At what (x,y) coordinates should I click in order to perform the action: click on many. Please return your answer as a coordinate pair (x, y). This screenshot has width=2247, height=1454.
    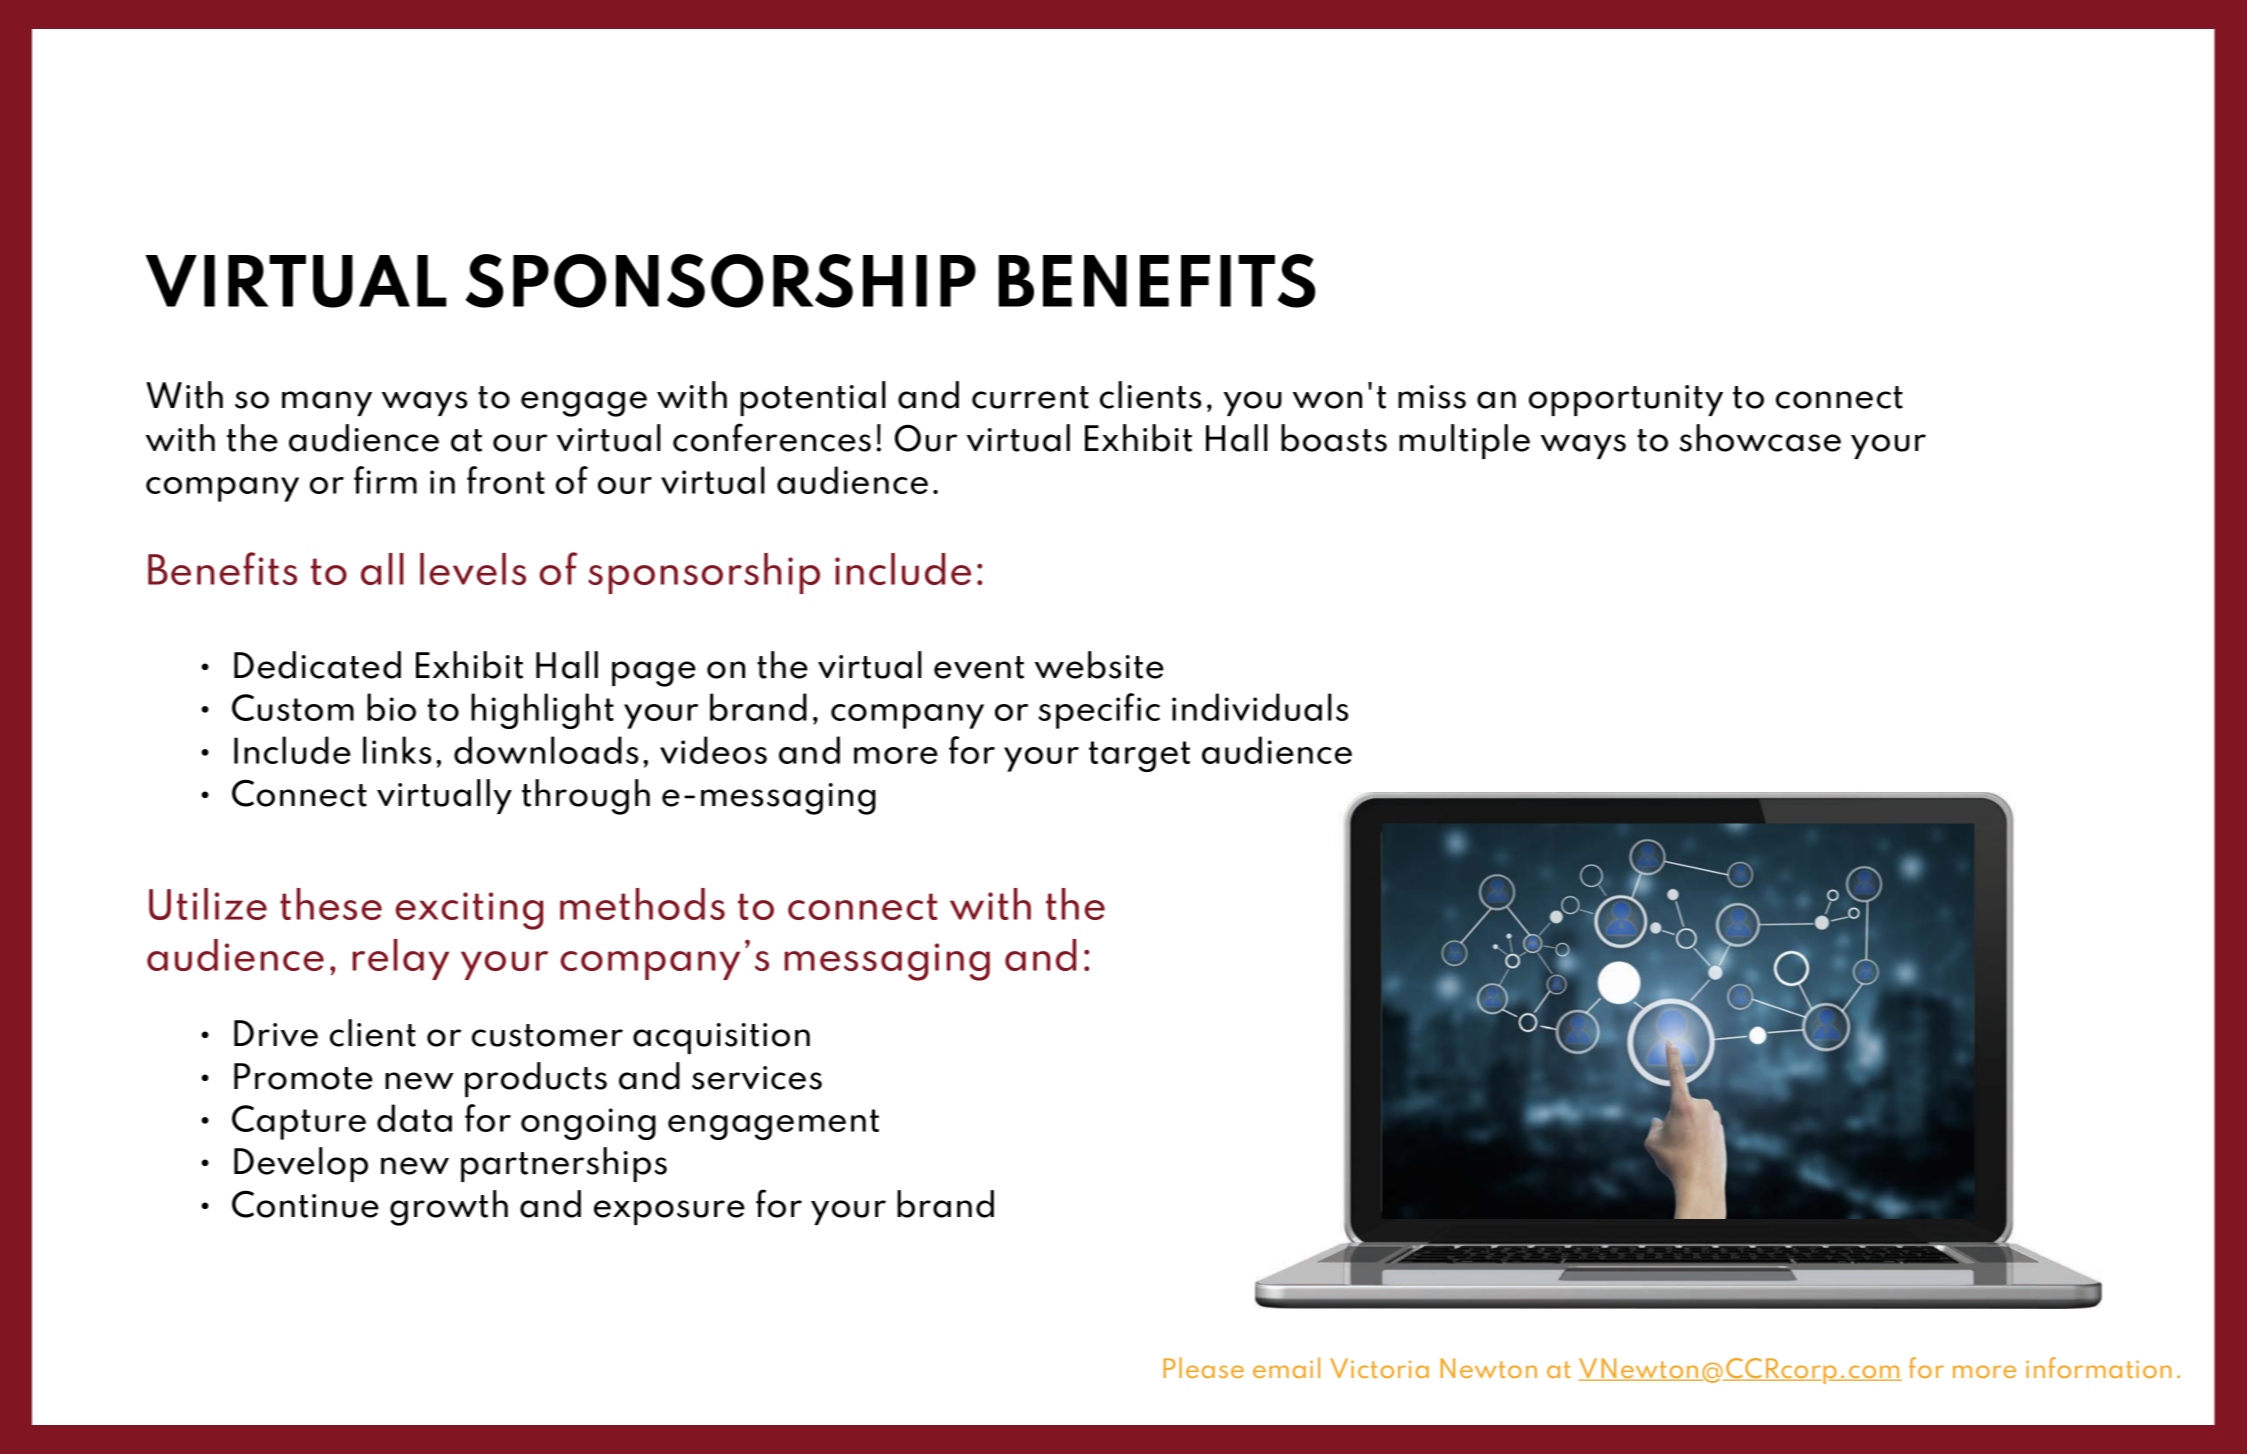
    Looking at the image, I should click on (327, 403).
